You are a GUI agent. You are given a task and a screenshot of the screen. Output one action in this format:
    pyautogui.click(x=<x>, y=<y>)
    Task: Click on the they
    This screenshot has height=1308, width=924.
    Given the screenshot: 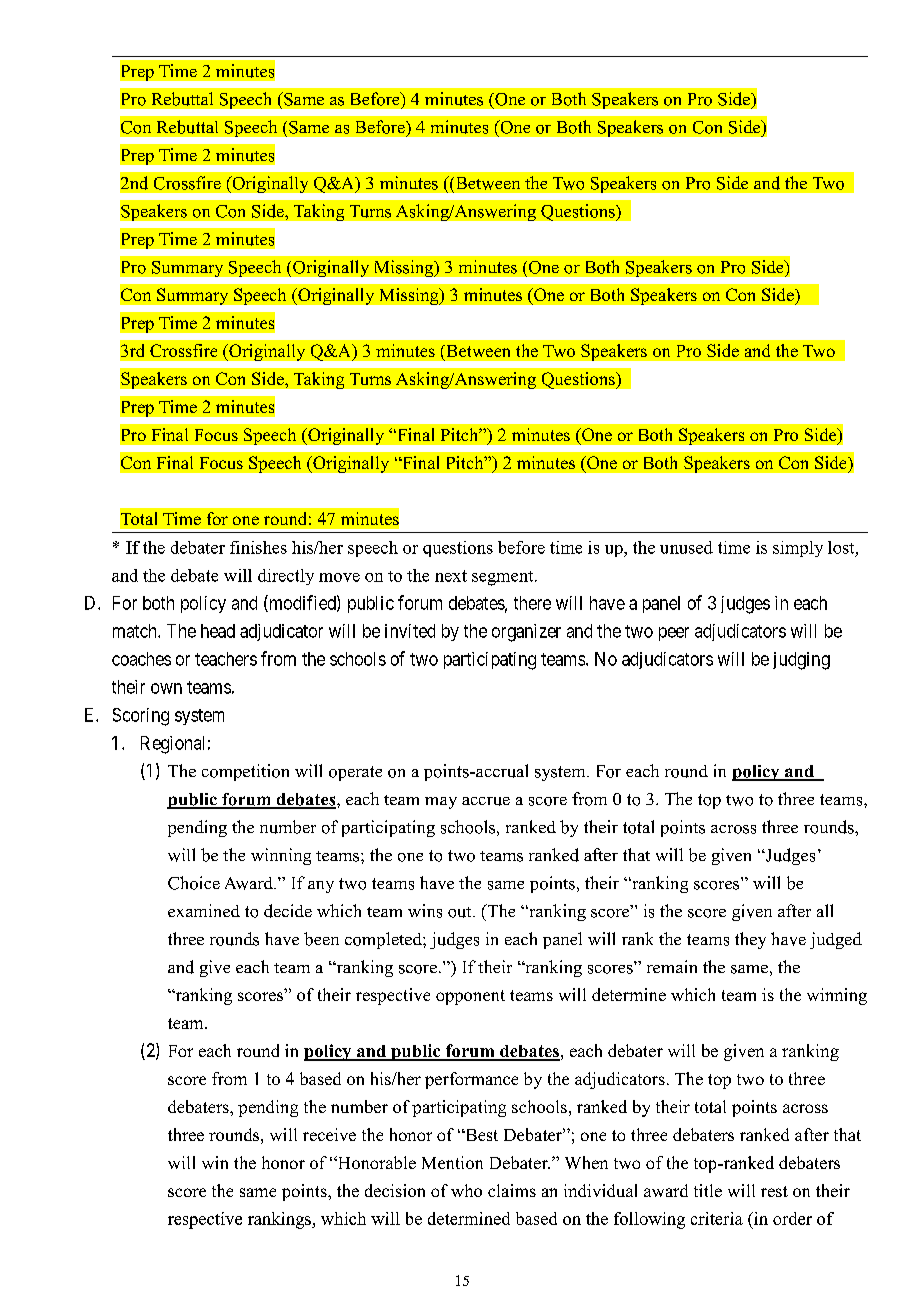 What is the action you would take?
    pyautogui.click(x=750, y=940)
